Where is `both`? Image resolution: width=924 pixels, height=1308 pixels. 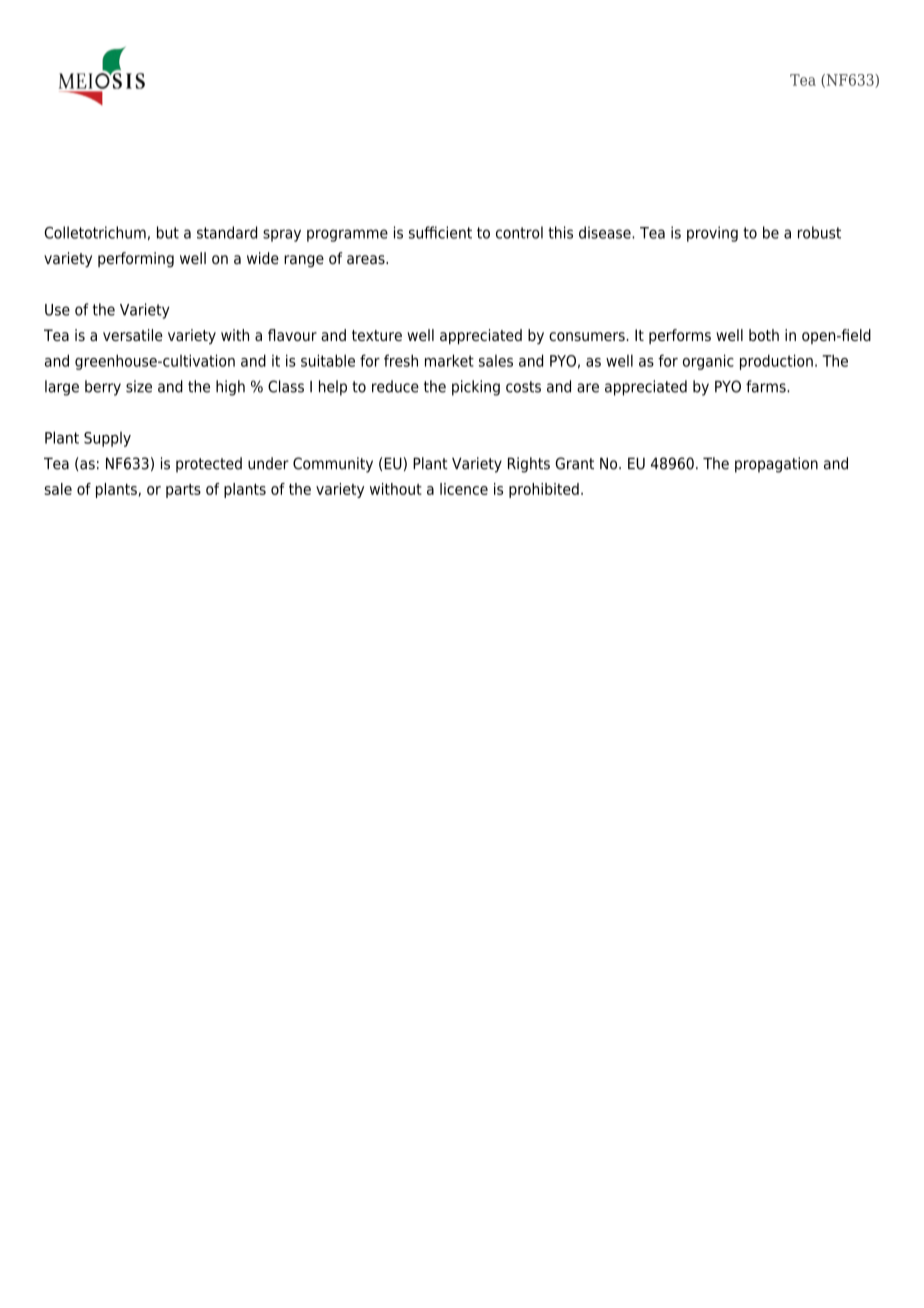
both is located at coordinates (764, 335).
